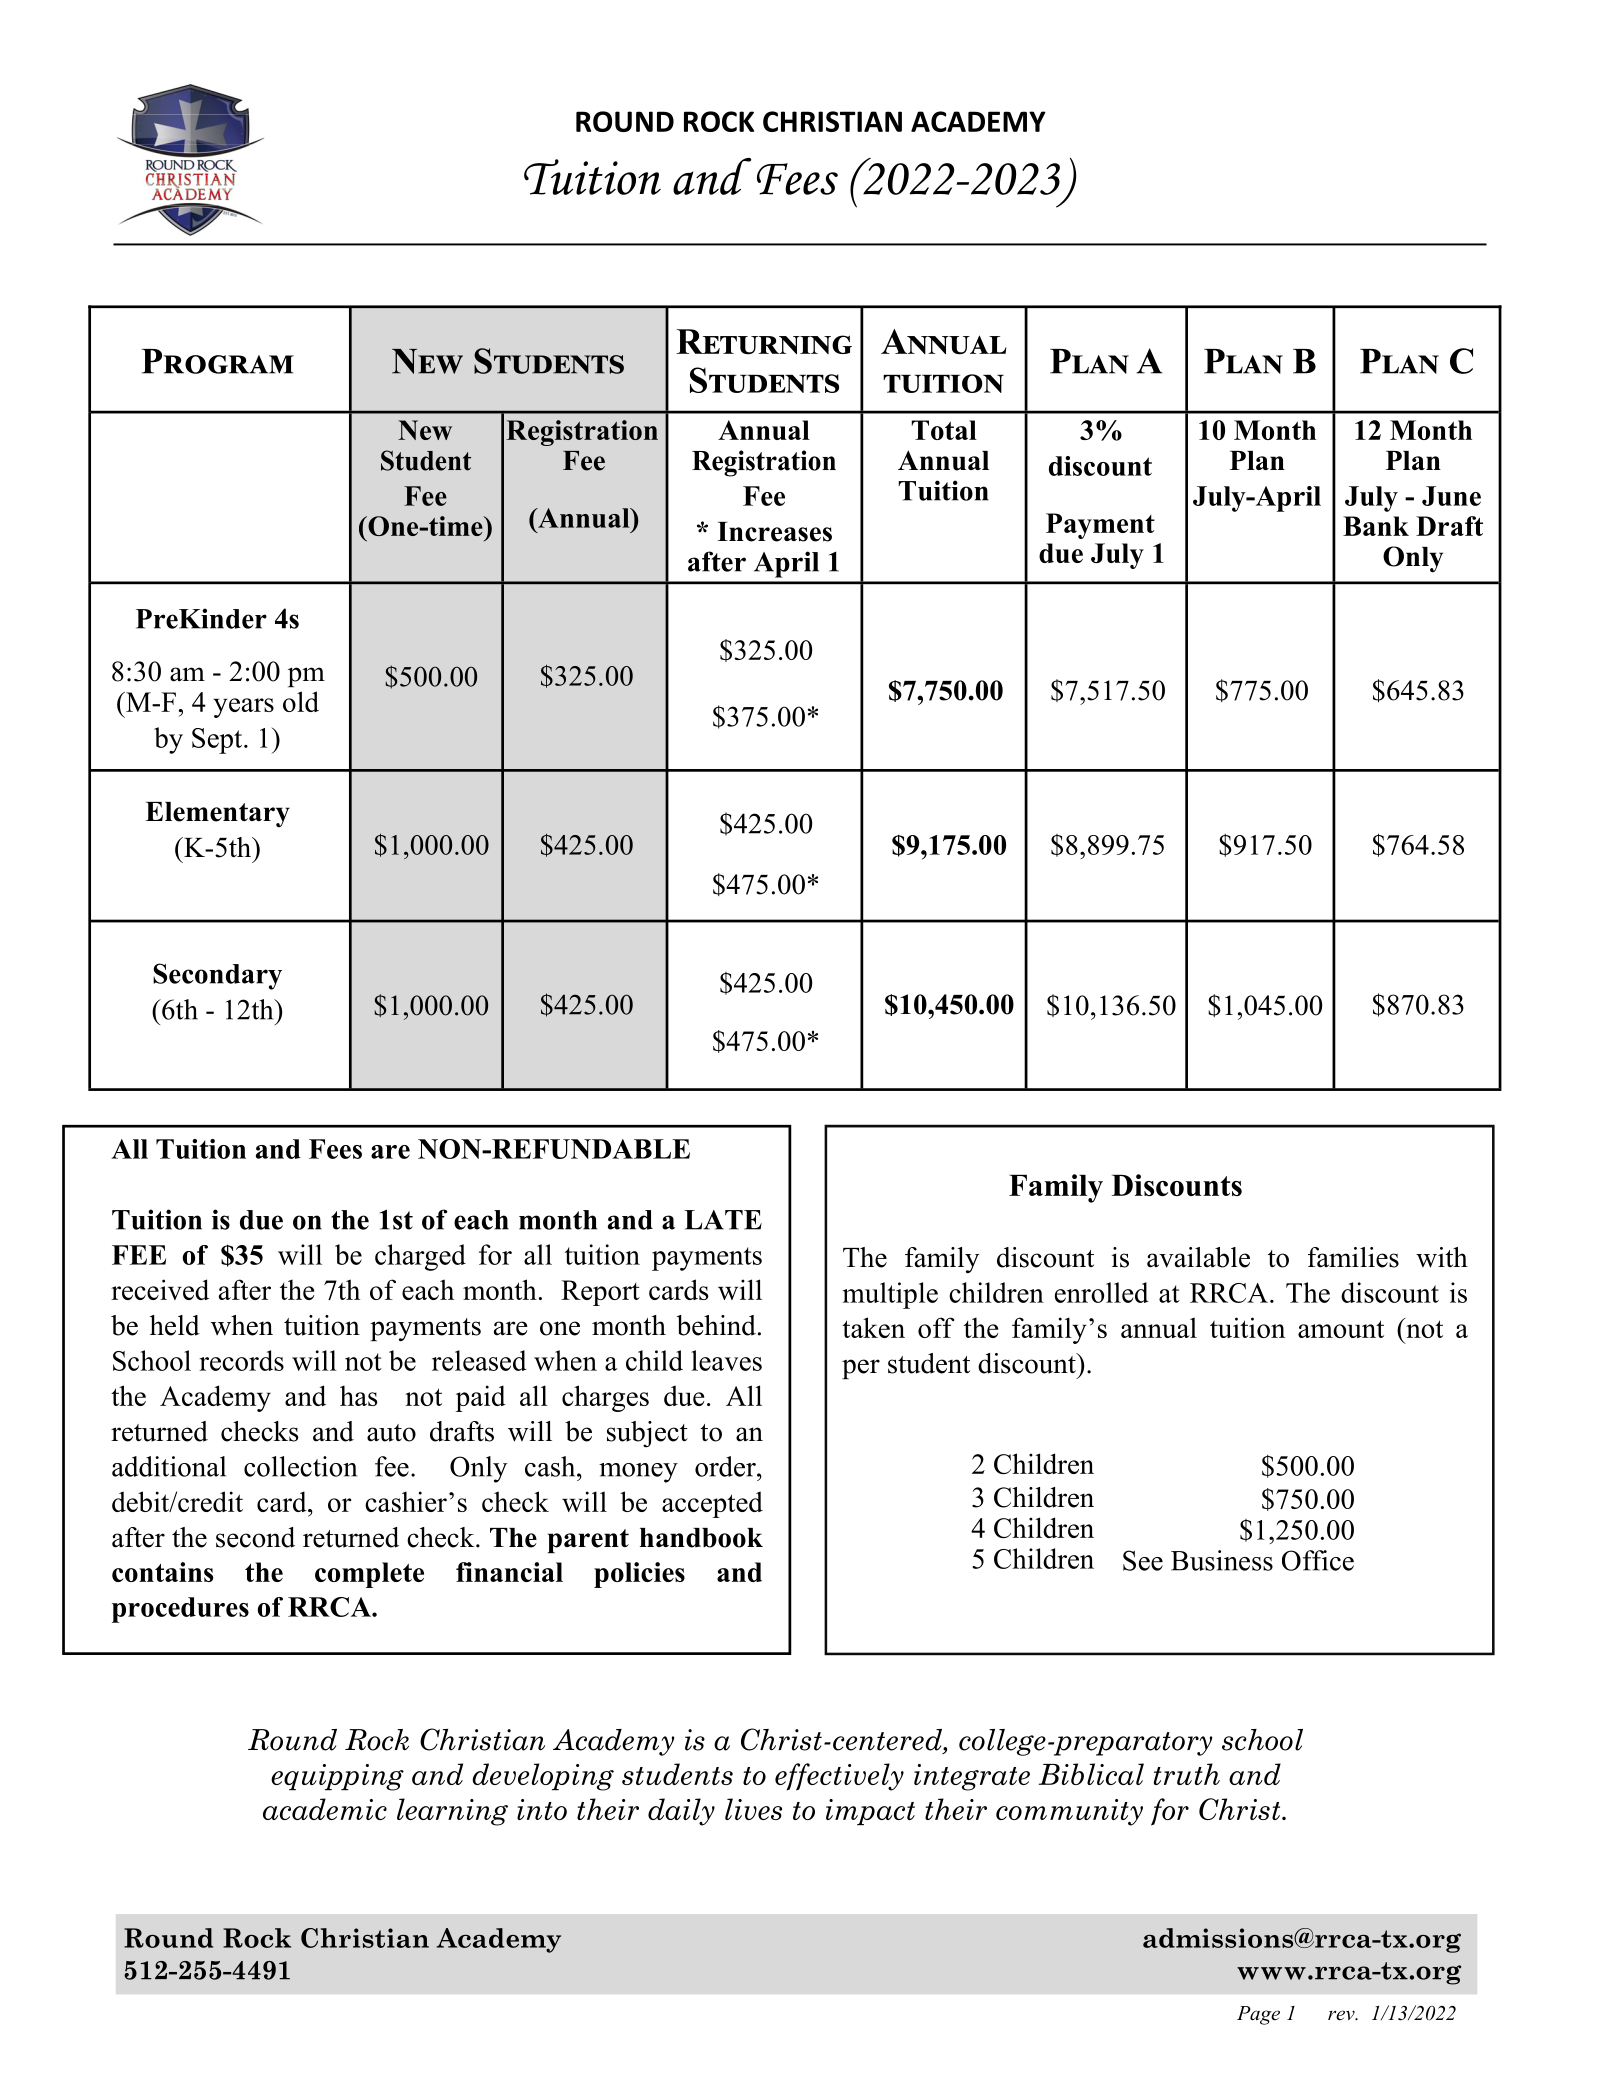 The height and width of the screenshot is (2087, 1612). What do you see at coordinates (723, 1220) in the screenshot?
I see `LATE` at bounding box center [723, 1220].
